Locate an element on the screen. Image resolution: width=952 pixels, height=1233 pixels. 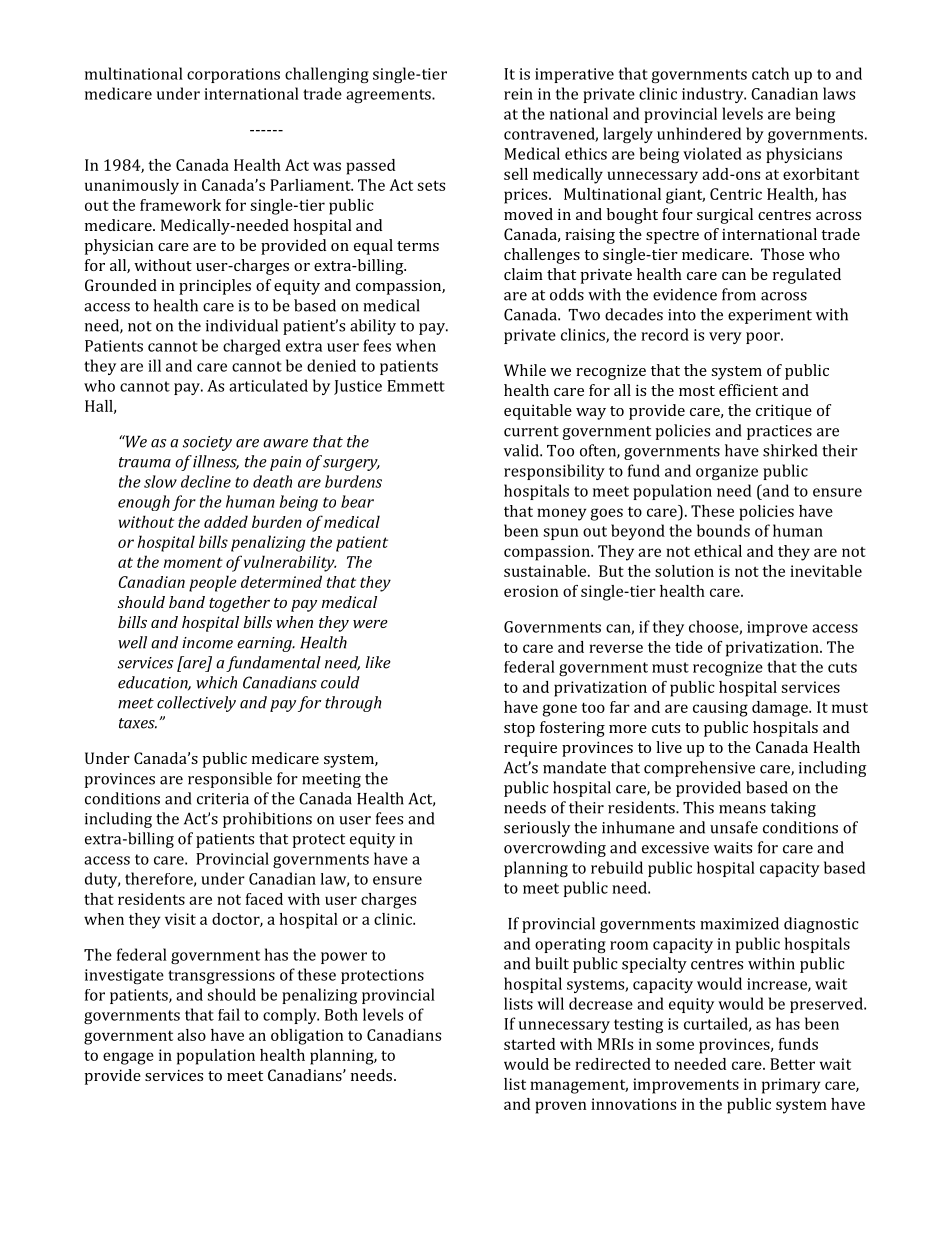
corporations is located at coordinates (233, 75).
